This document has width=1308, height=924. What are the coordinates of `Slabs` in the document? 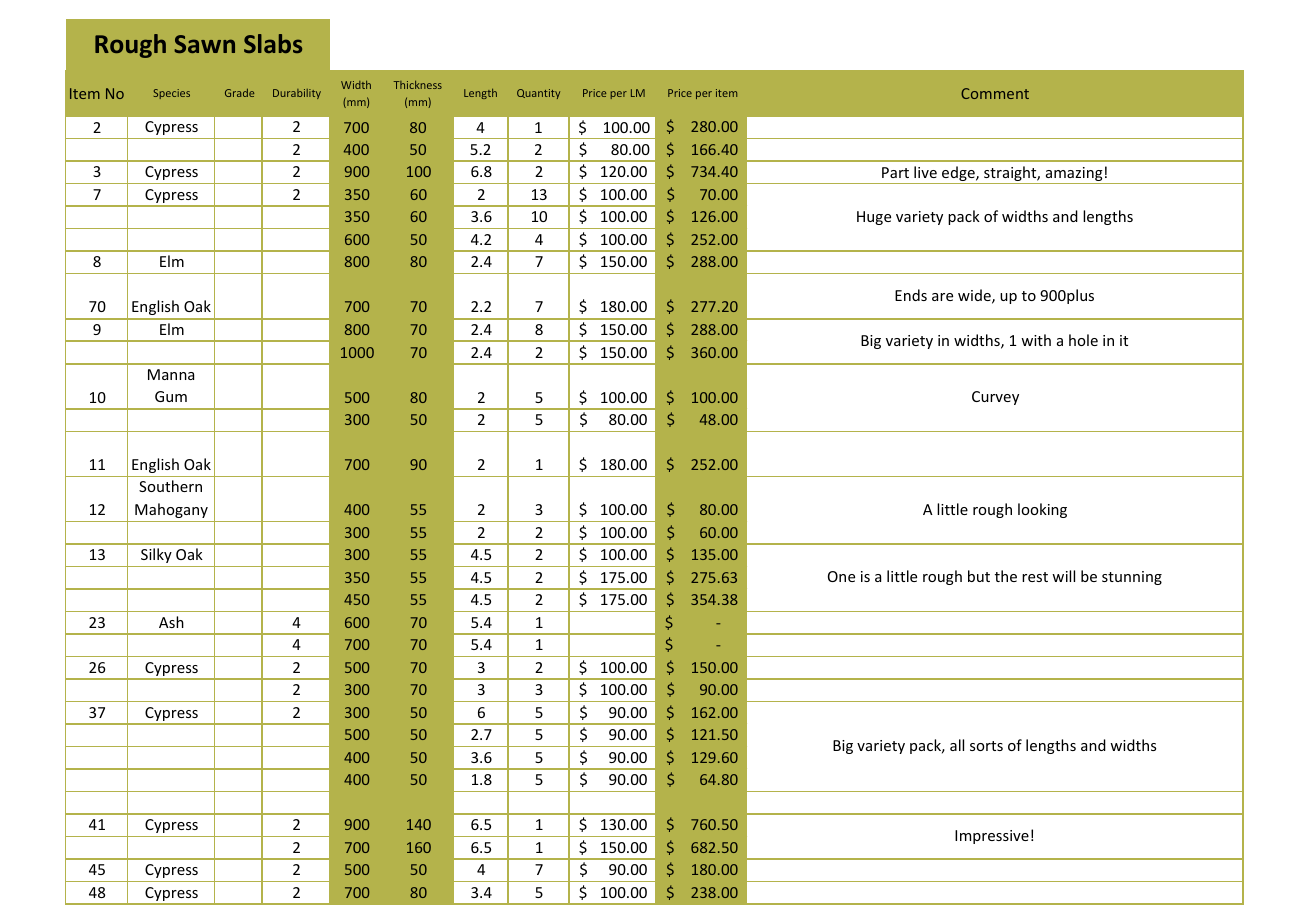 It's located at (273, 43).
